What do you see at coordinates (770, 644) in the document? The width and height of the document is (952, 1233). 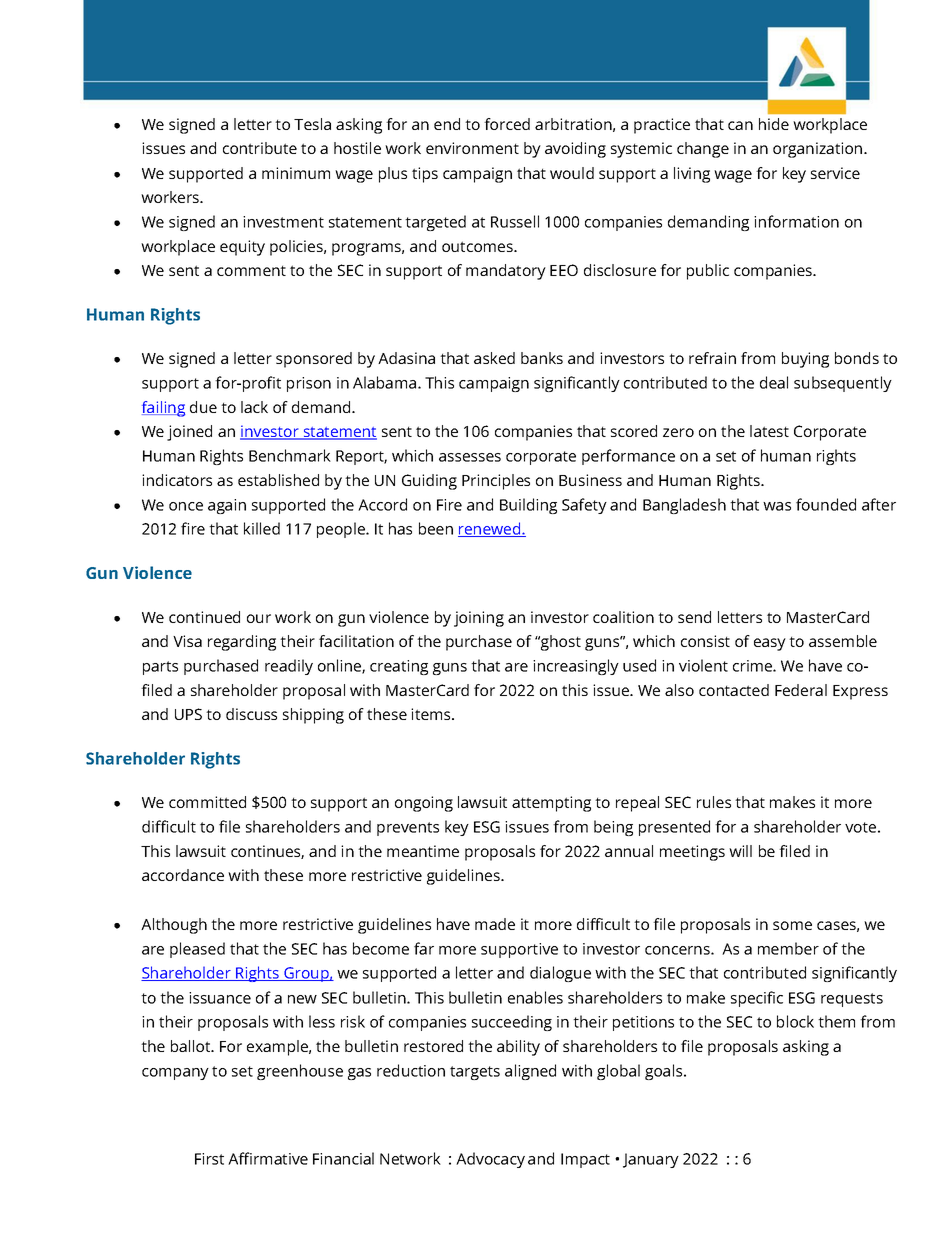 I see `easy` at bounding box center [770, 644].
